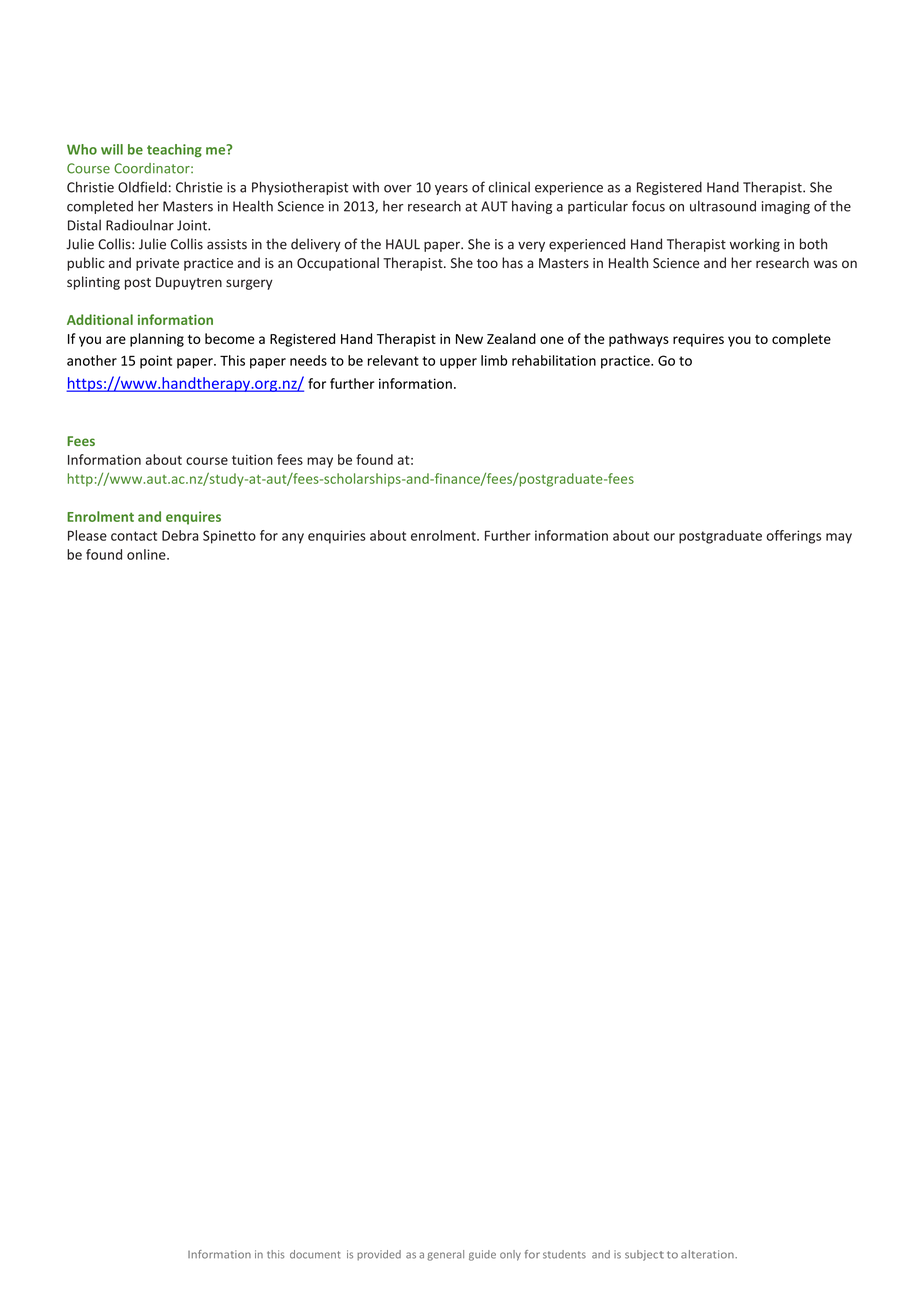  Describe the element at coordinates (156, 362) in the screenshot. I see `point` at that location.
